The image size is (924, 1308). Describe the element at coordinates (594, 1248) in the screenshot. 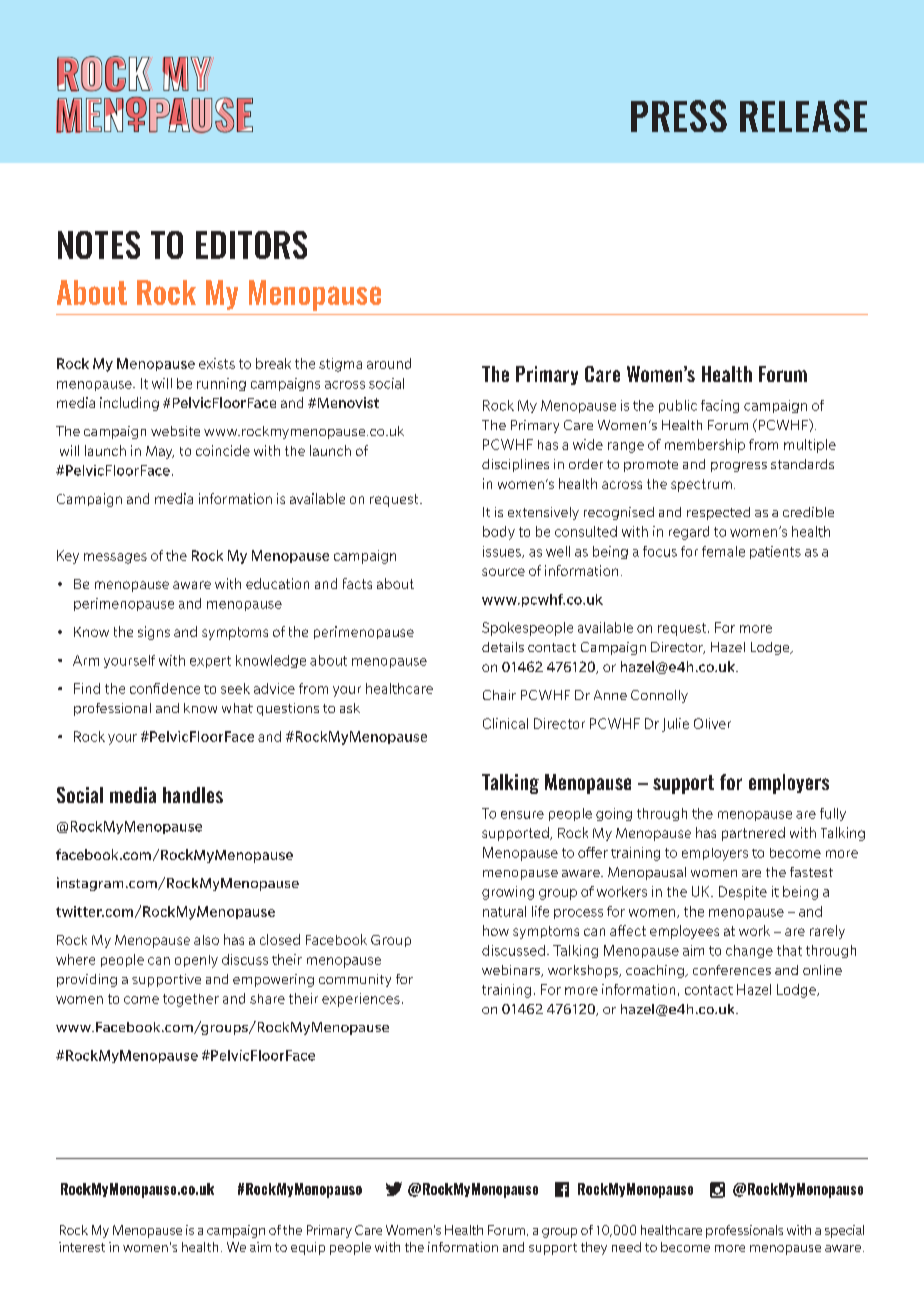

I see `they` at that location.
